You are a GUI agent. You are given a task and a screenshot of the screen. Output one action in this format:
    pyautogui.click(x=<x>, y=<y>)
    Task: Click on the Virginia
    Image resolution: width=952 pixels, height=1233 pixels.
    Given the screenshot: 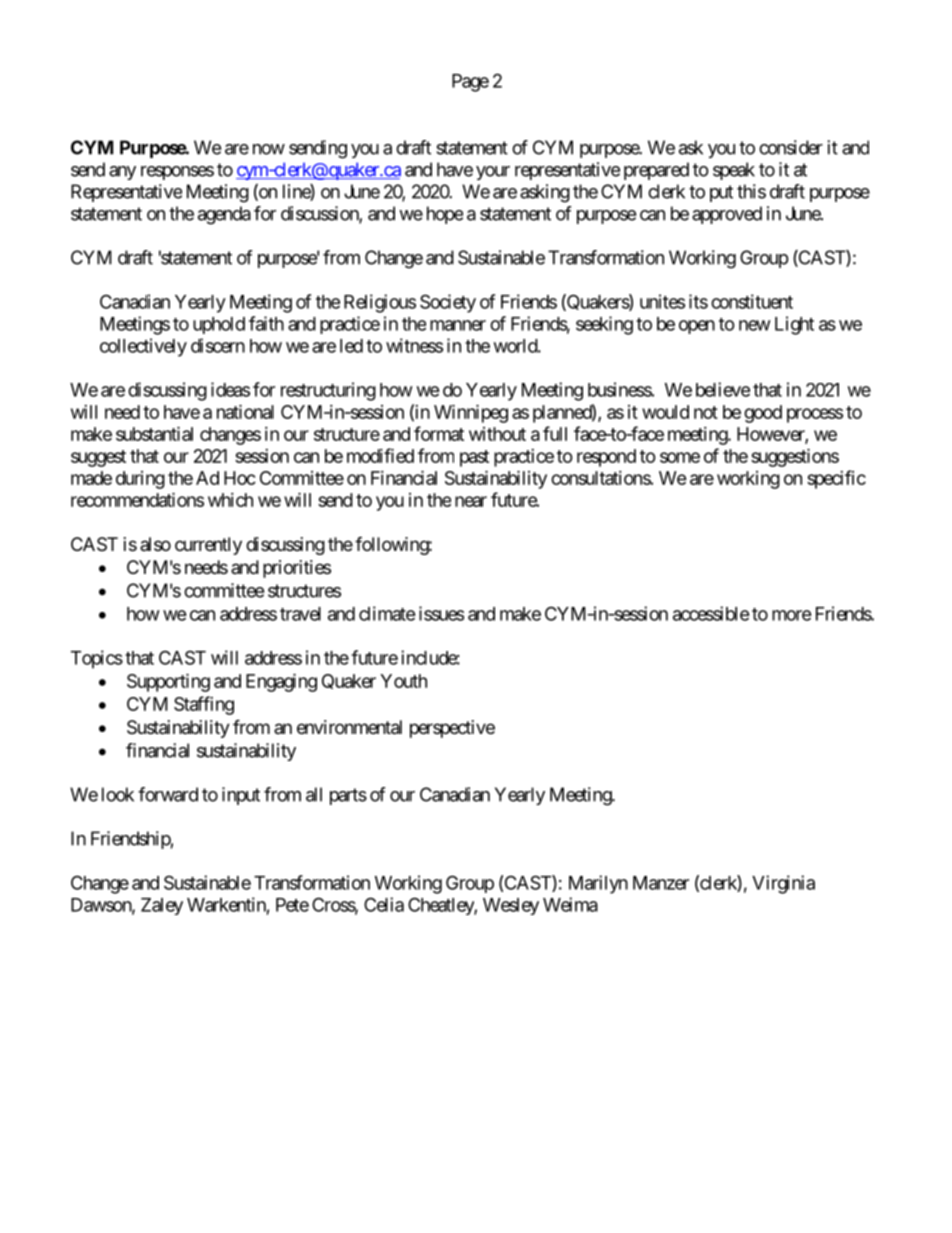 What is the action you would take?
    pyautogui.click(x=783, y=884)
